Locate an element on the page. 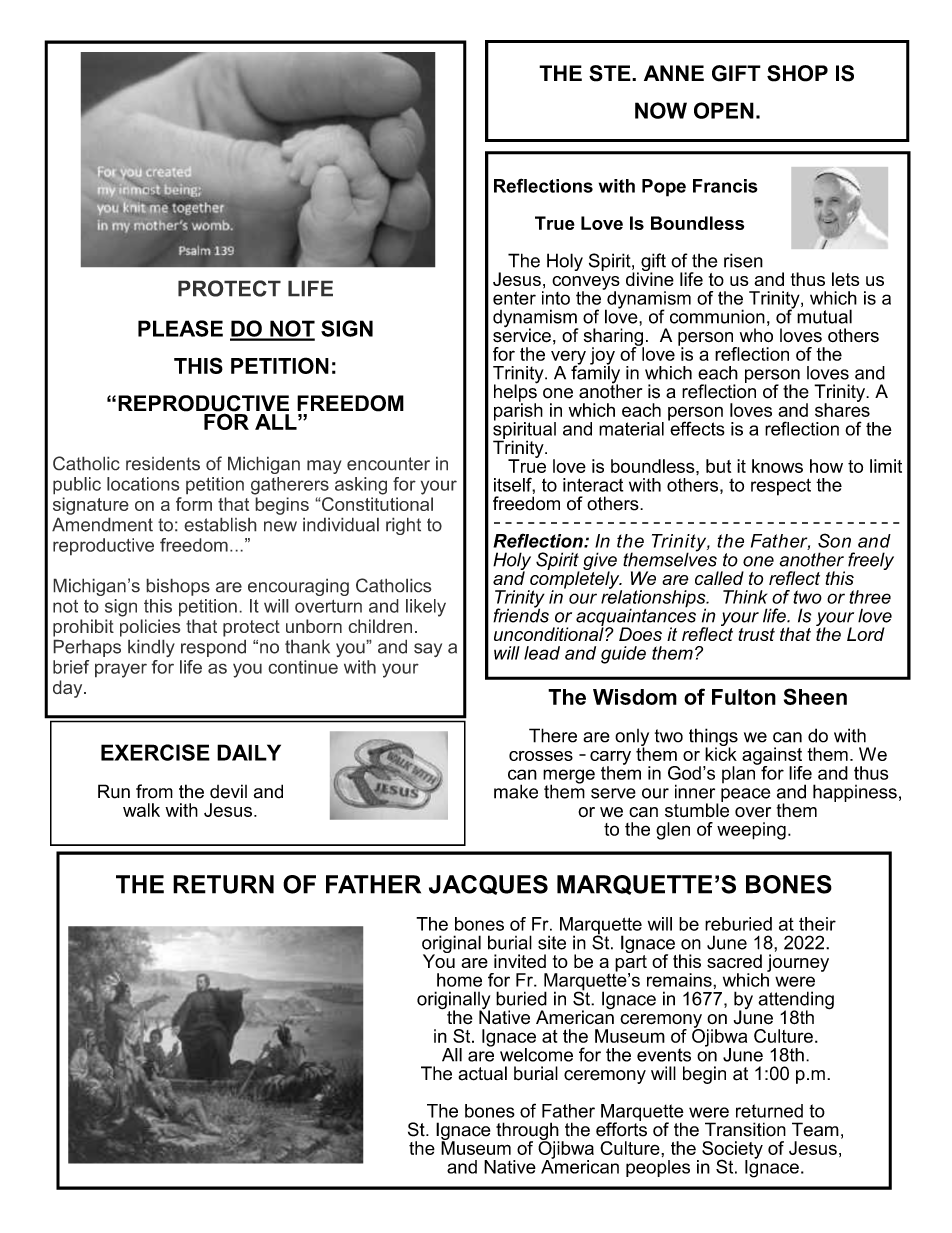 The height and width of the page is (1233, 952). enter is located at coordinates (514, 298).
